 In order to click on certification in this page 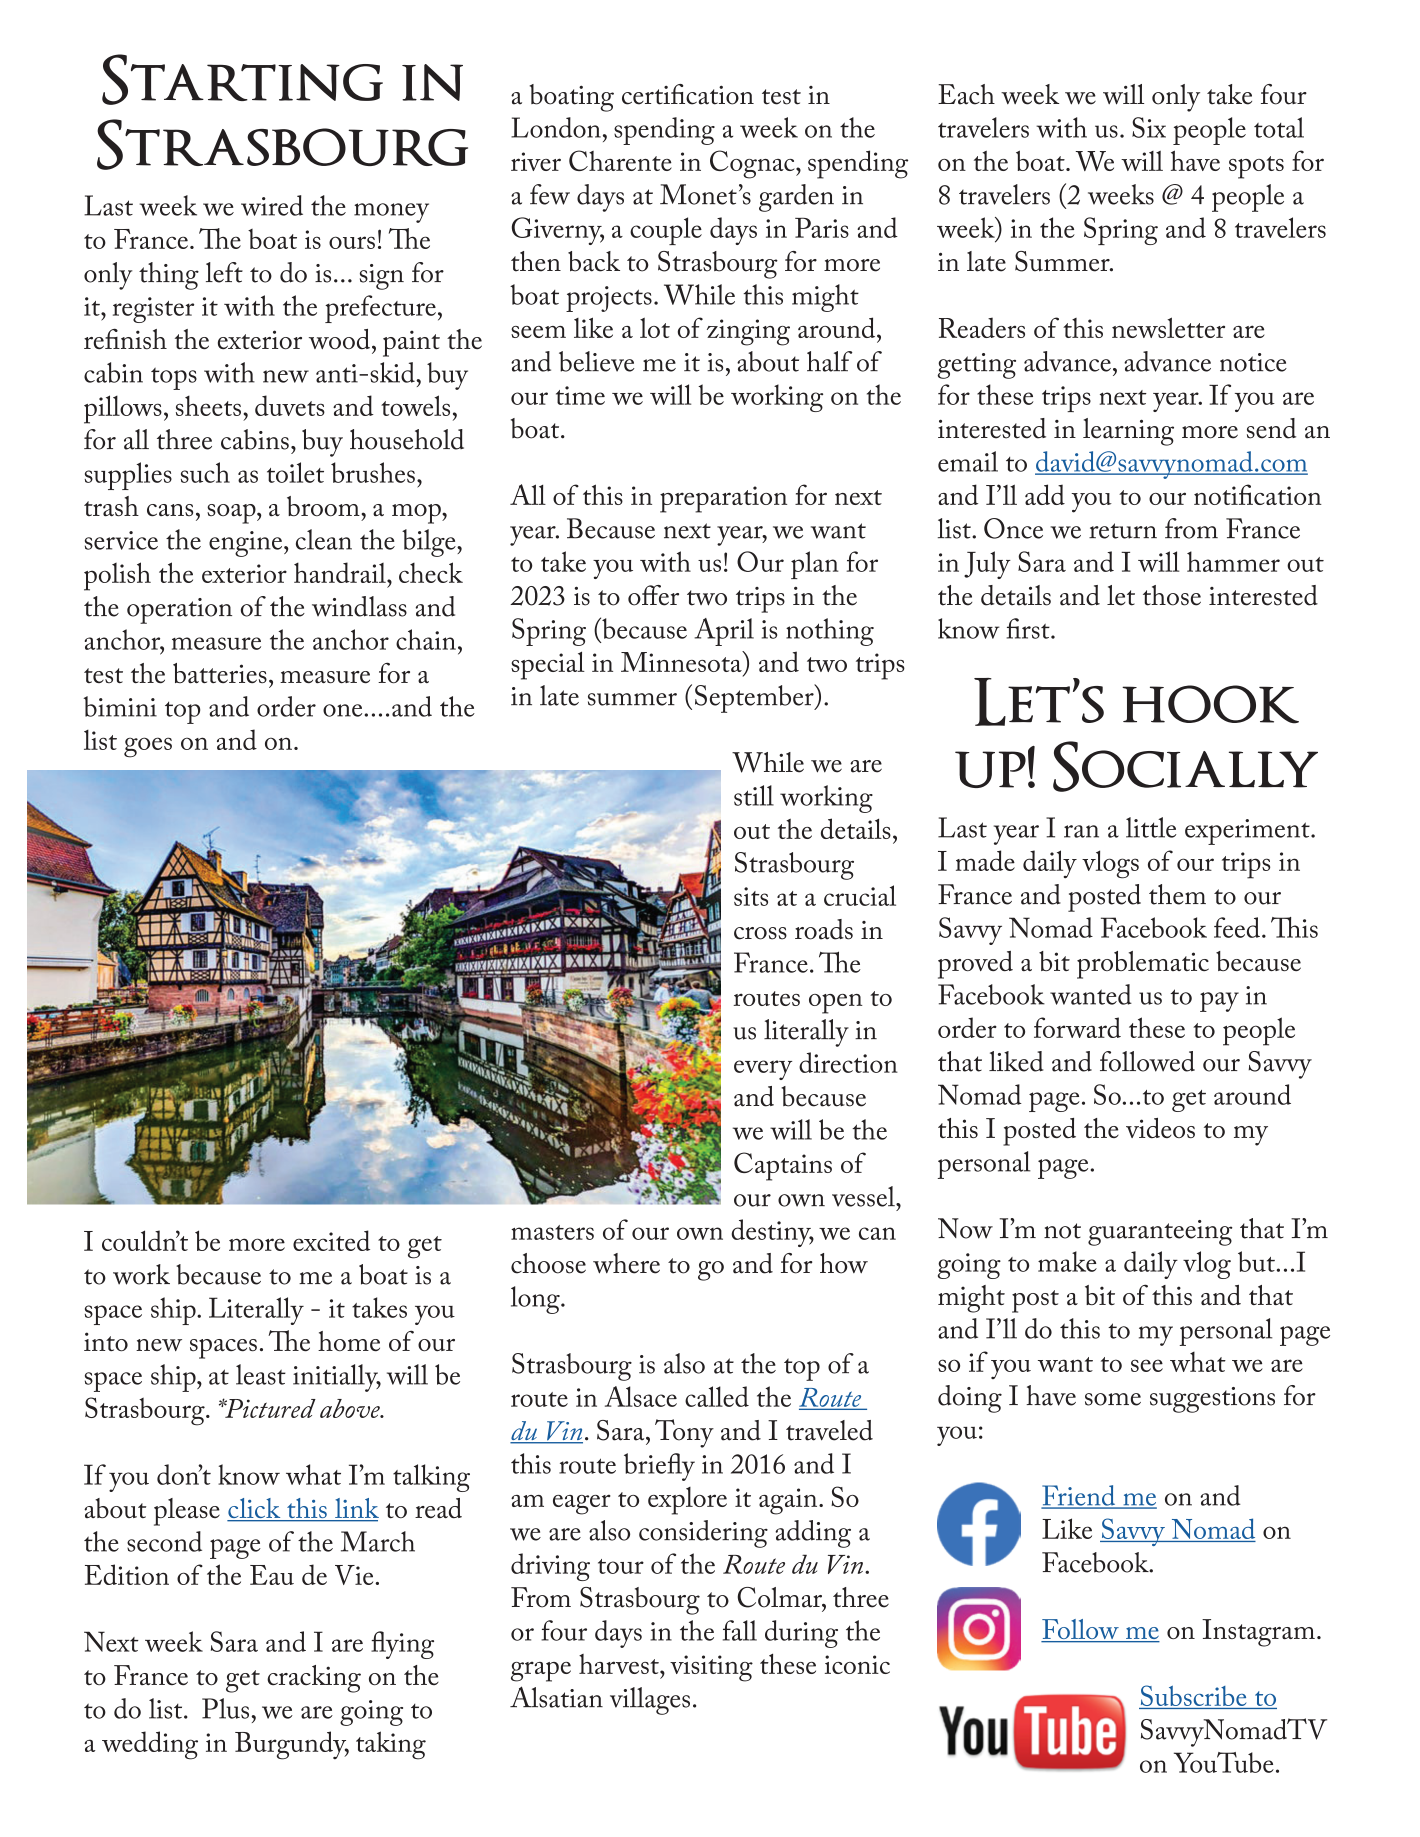, I will do `click(688, 94)`.
